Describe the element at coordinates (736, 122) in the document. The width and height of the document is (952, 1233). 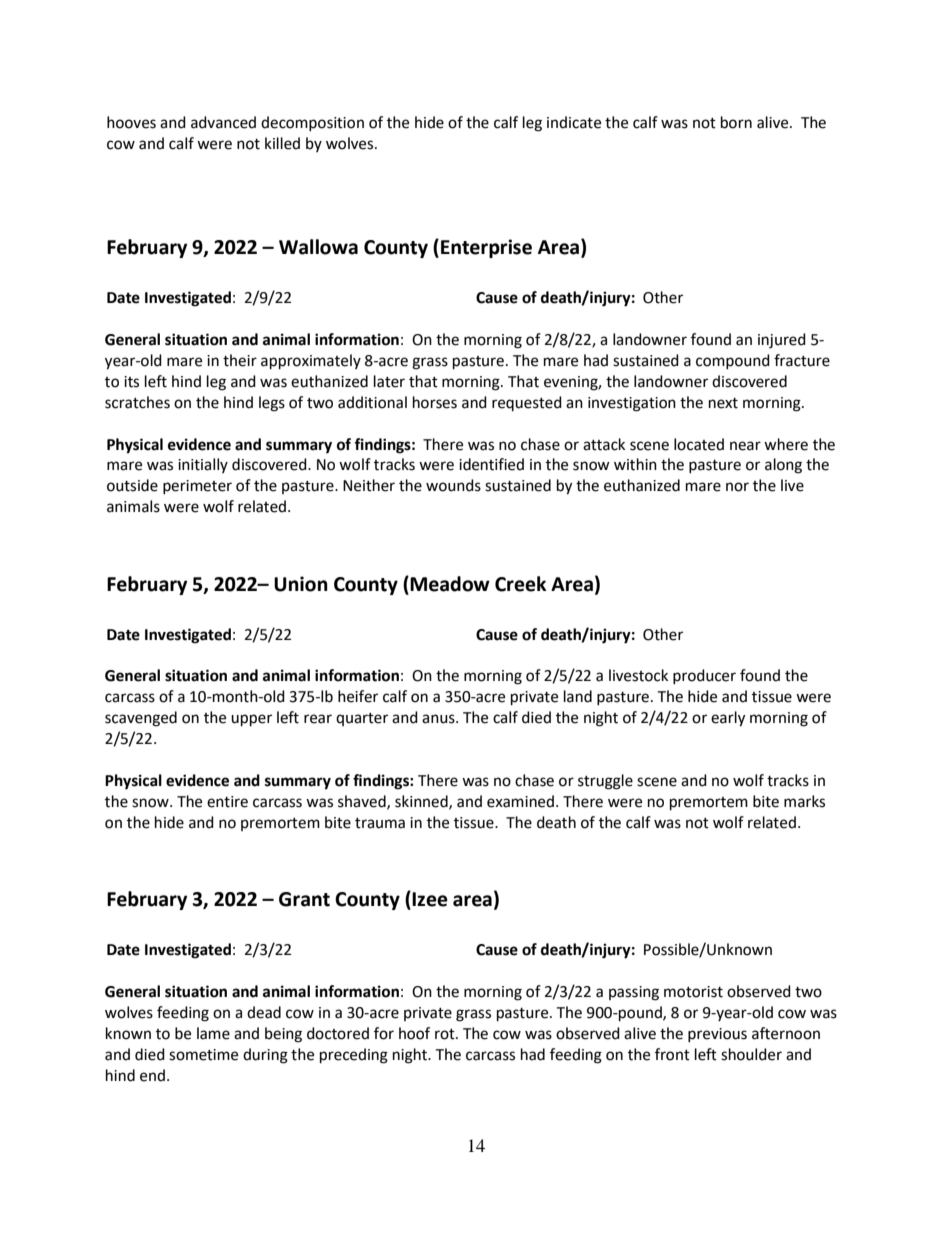
I see `born` at that location.
